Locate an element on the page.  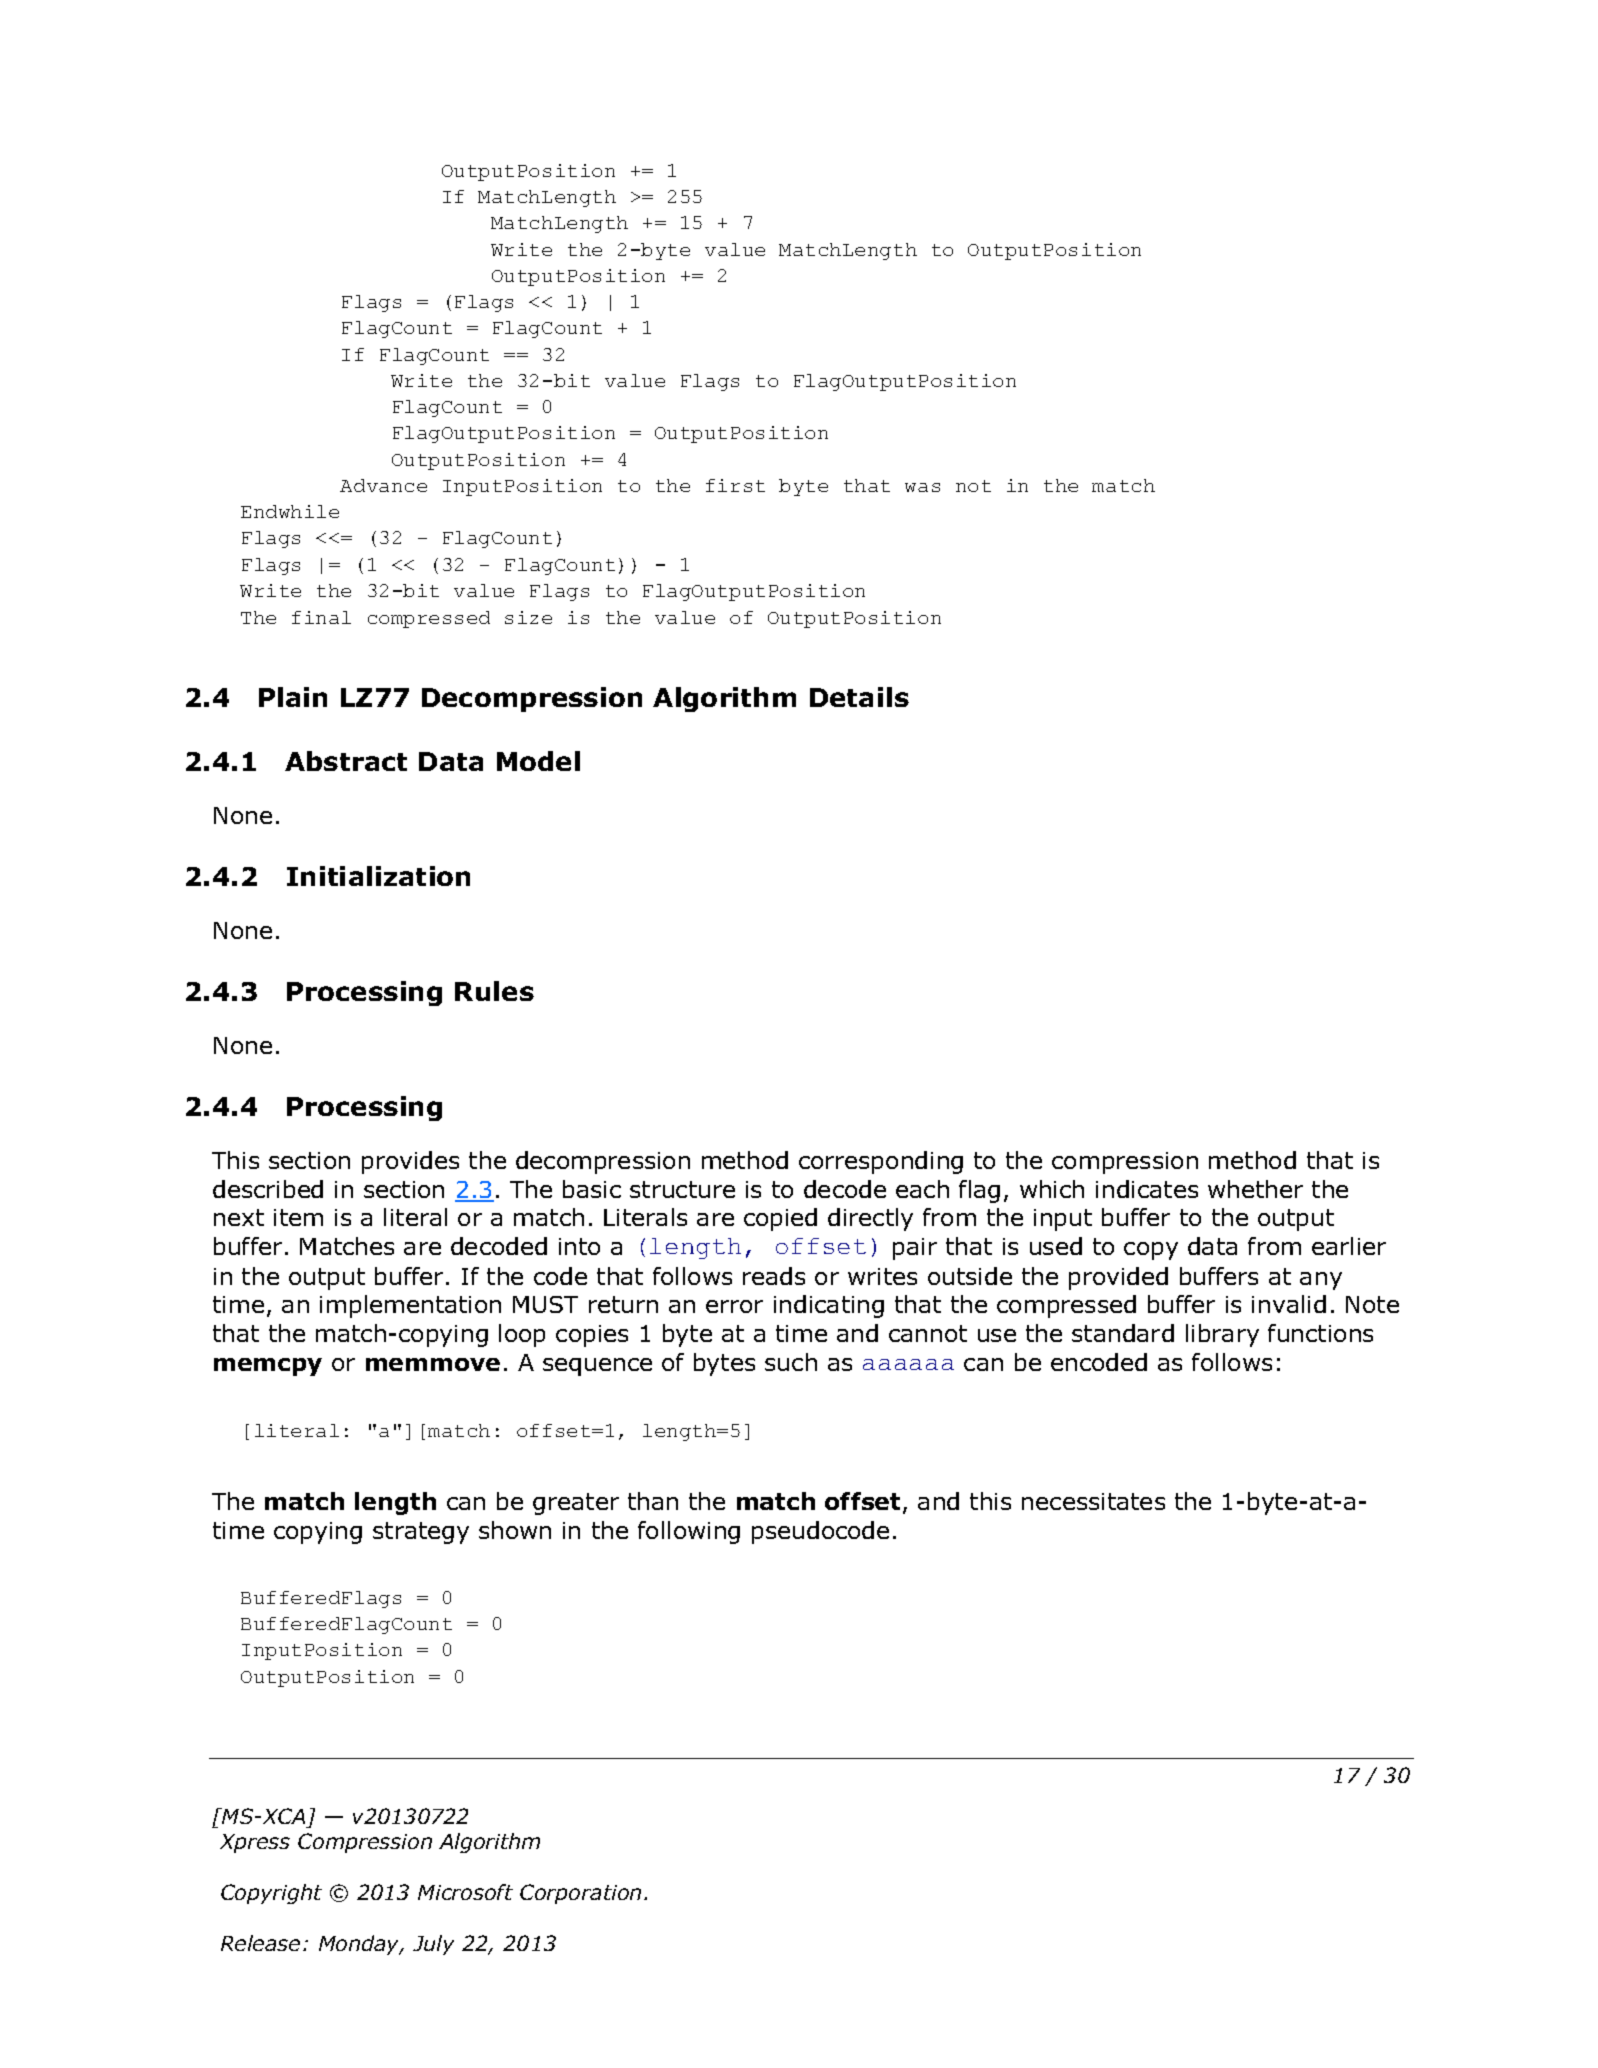
necessitates is located at coordinates (1093, 1501).
